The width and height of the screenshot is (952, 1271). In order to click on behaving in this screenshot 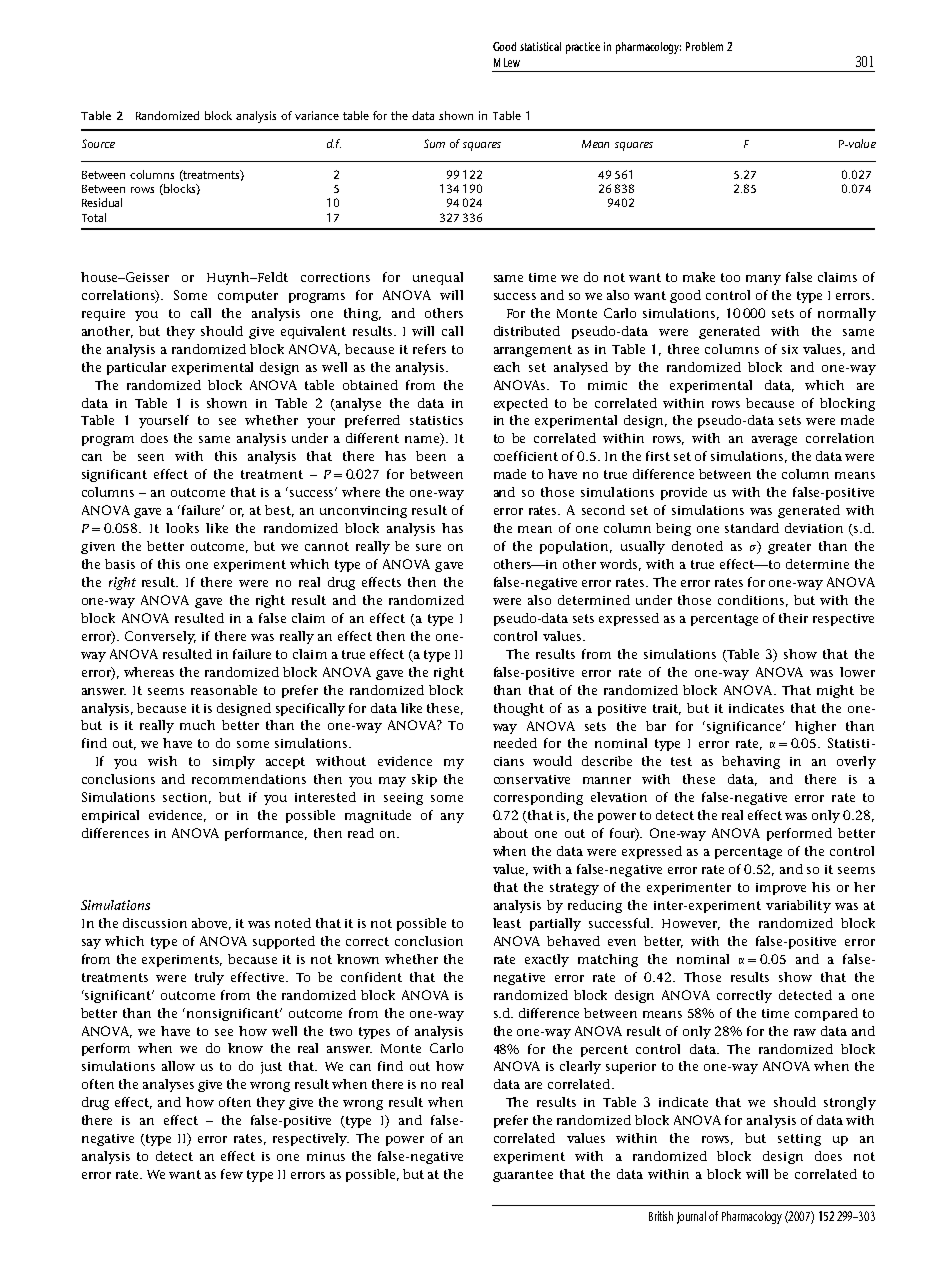, I will do `click(751, 762)`.
